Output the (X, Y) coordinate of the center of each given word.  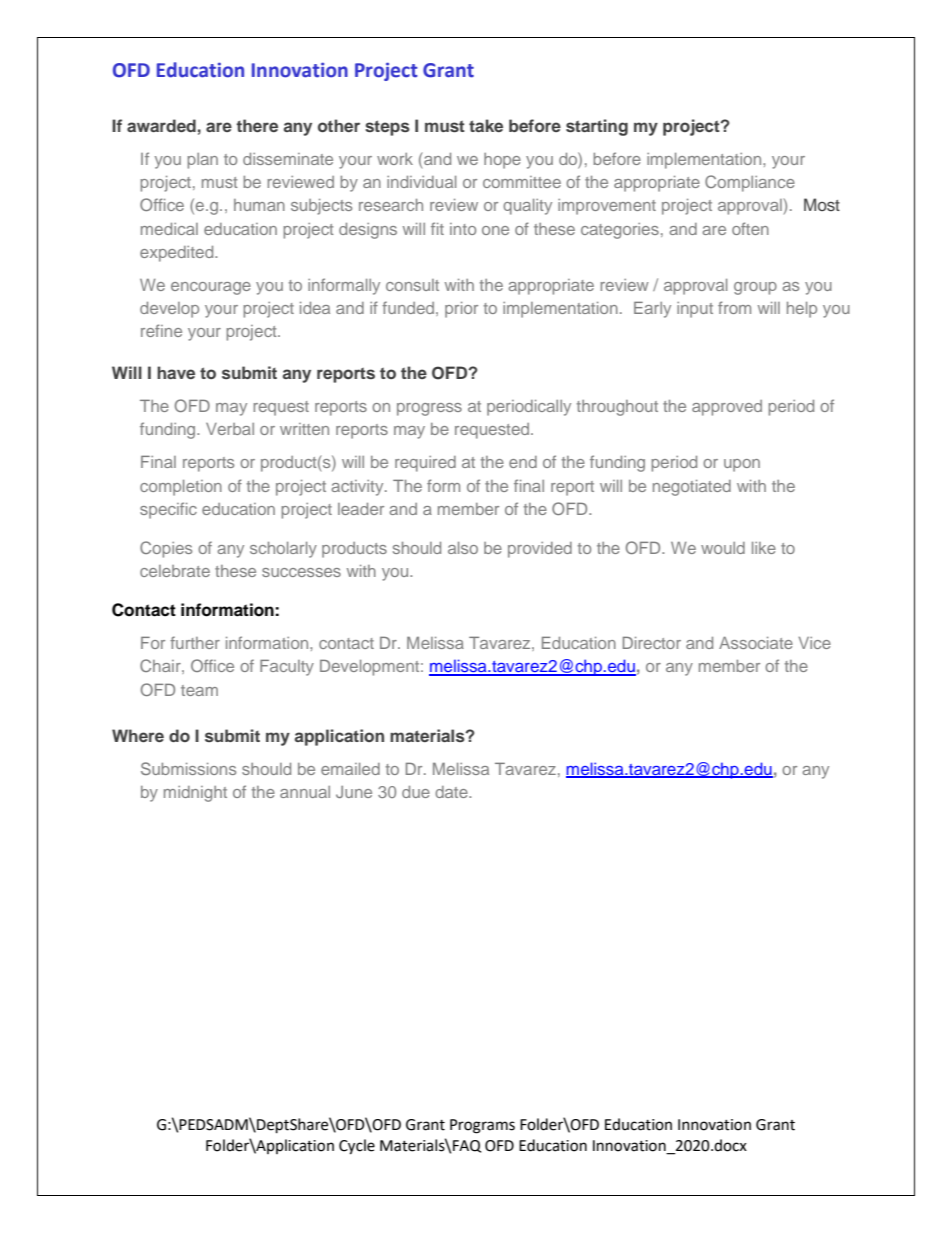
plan (202, 161)
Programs (482, 1126)
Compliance (750, 183)
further (195, 642)
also (463, 548)
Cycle (357, 1147)
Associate (756, 643)
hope (502, 161)
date (452, 792)
